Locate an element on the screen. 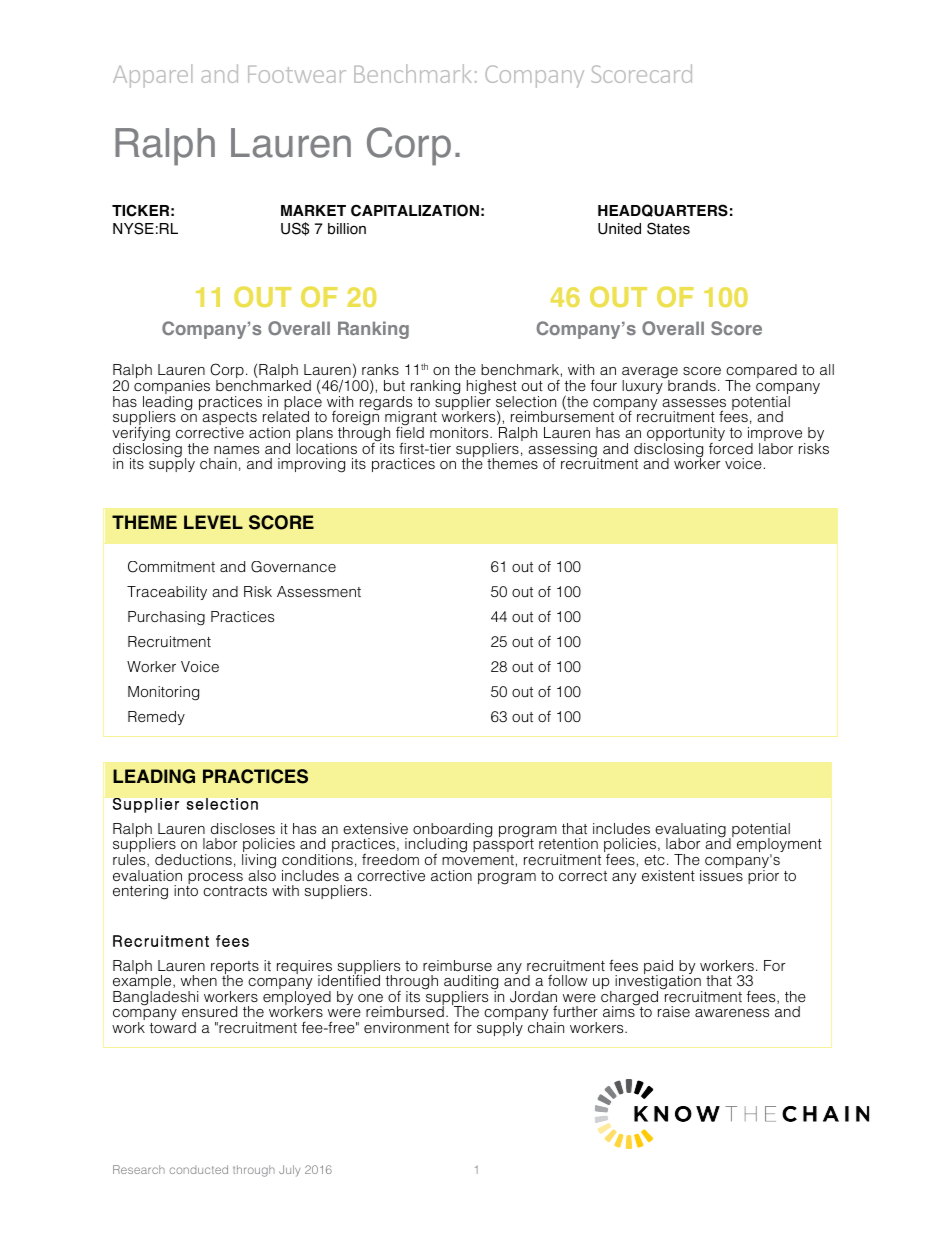 This screenshot has width=952, height=1233. CAPITALIZATION is located at coordinates (415, 210).
